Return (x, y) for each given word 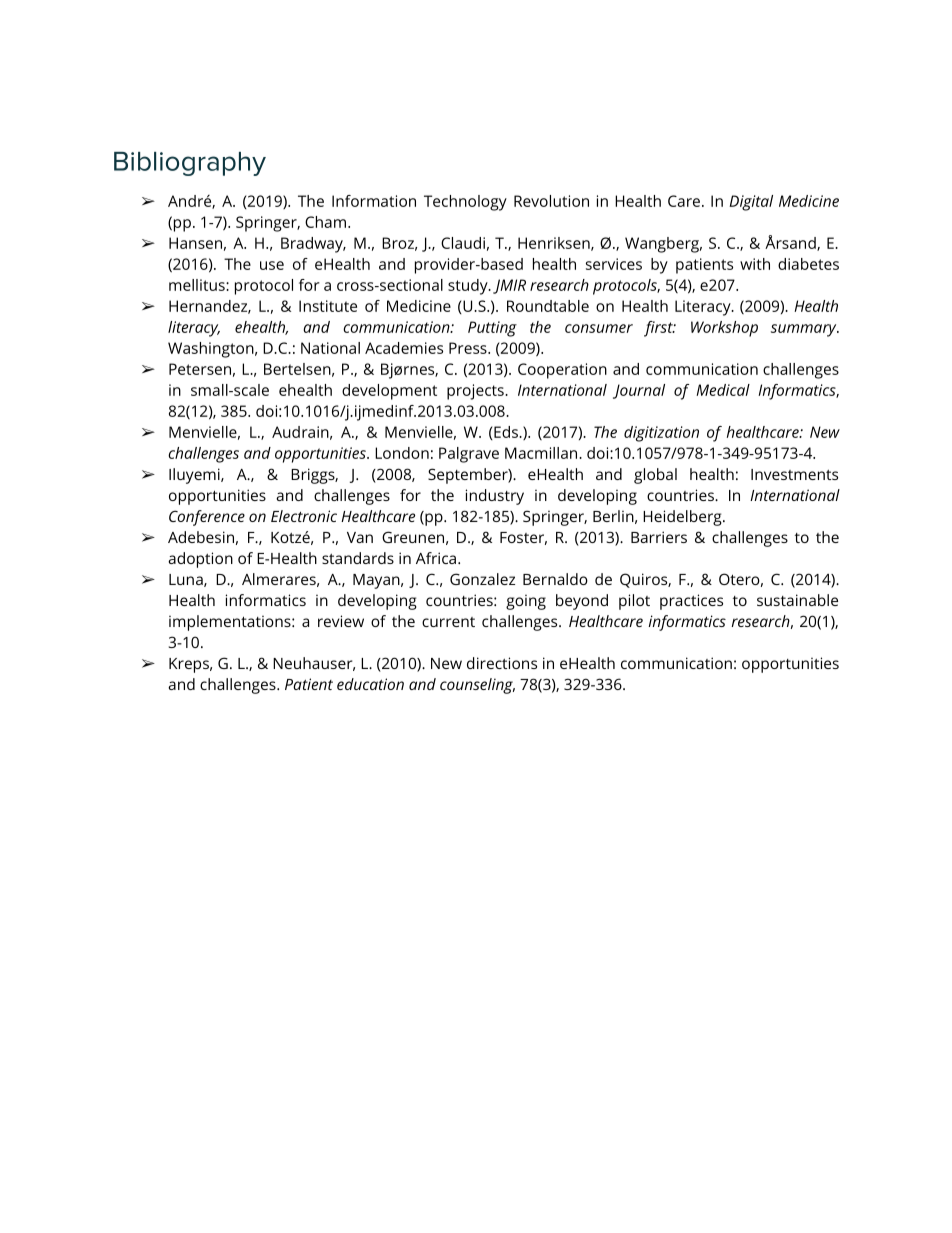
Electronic (304, 516)
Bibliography (190, 164)
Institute (328, 306)
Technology (465, 203)
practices (691, 602)
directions (502, 663)
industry (495, 497)
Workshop (724, 329)
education (370, 684)
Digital (751, 203)
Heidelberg (683, 518)
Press (469, 348)
